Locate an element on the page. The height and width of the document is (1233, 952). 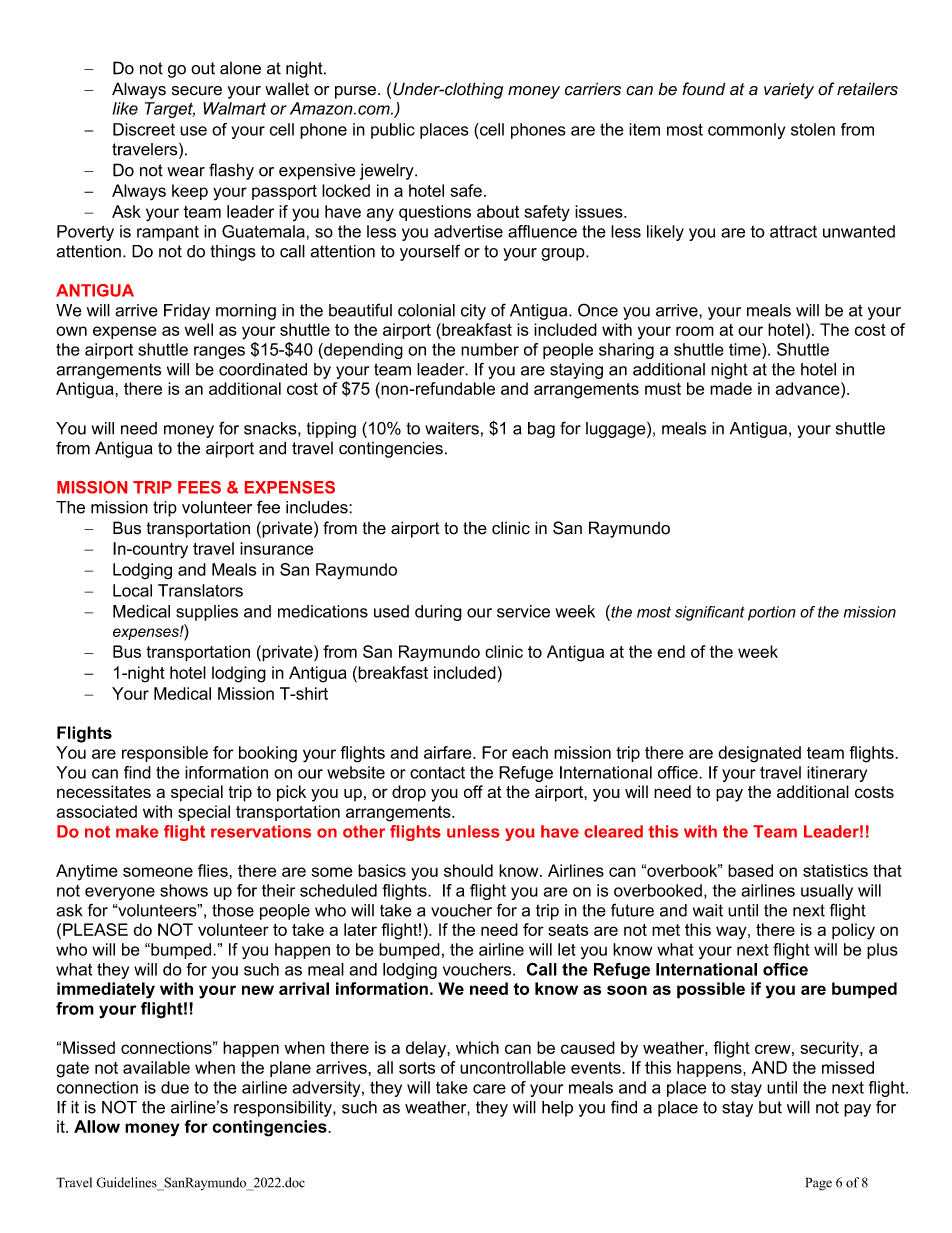
portion is located at coordinates (772, 613).
